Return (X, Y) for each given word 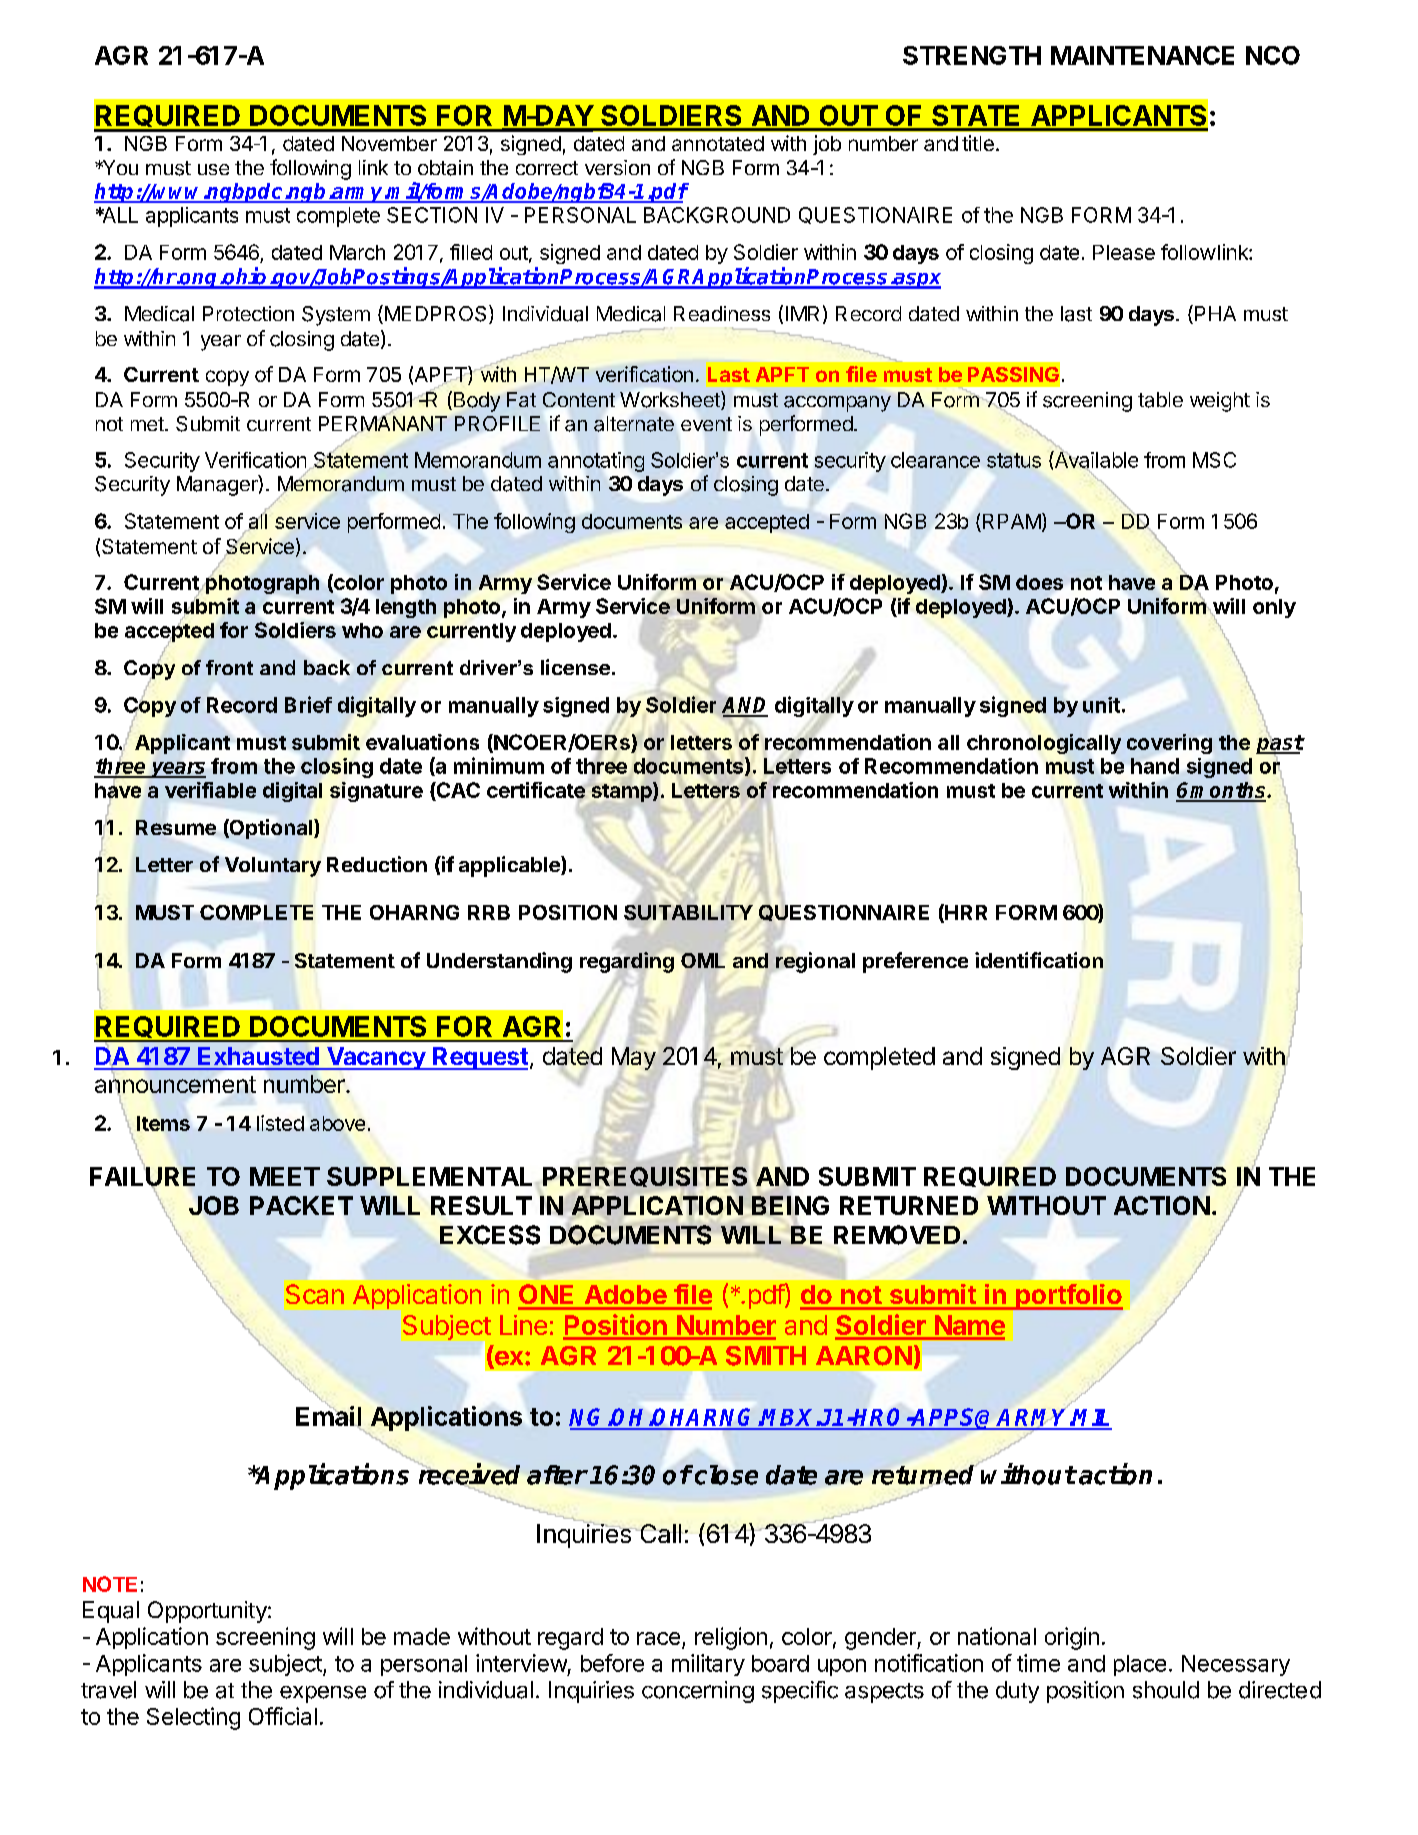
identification (1039, 960)
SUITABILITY (688, 912)
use (213, 169)
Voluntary (273, 867)
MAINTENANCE (1142, 55)
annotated (718, 143)
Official (283, 1716)
